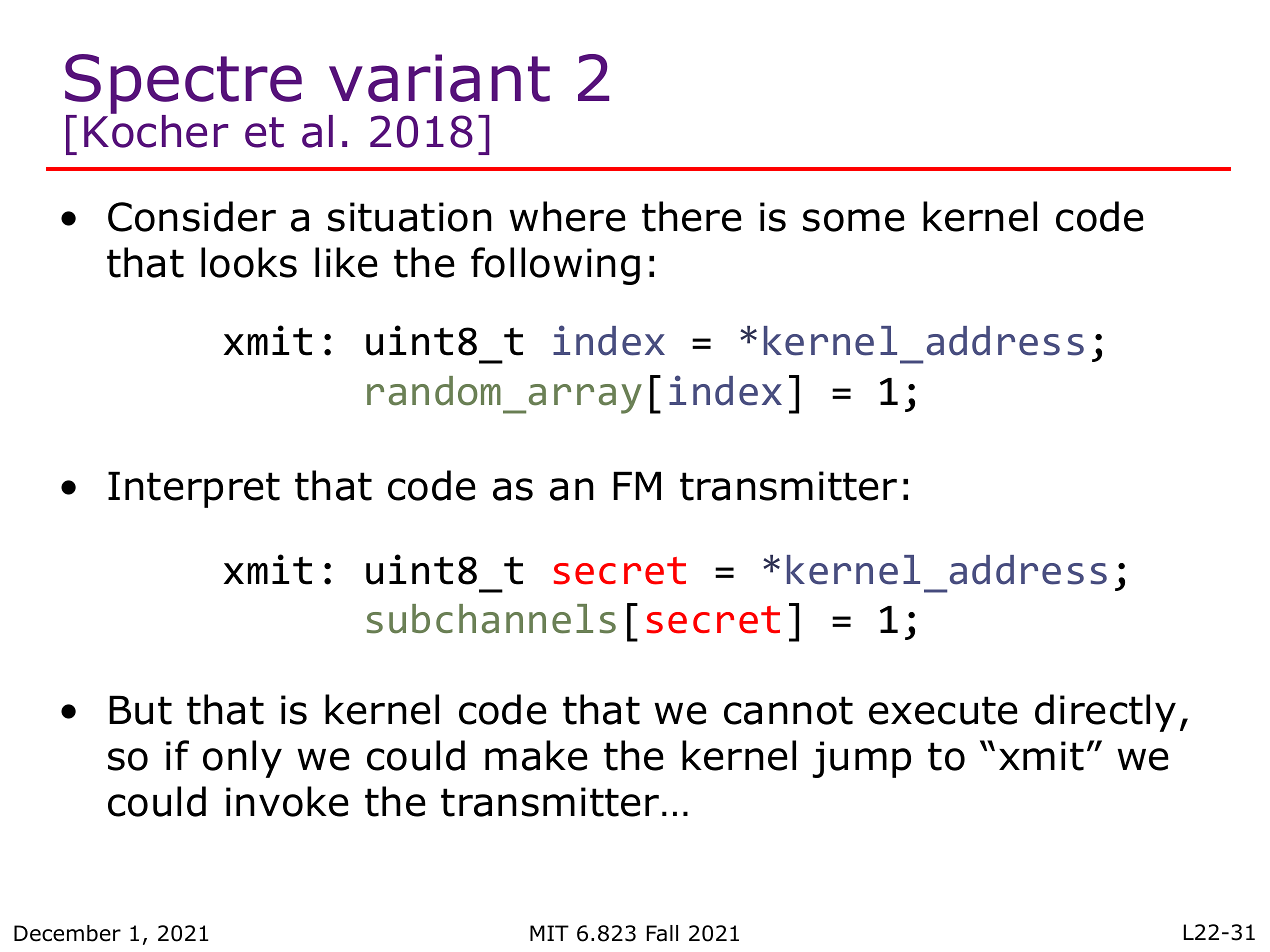 This screenshot has width=1270, height=952. What do you see at coordinates (943, 710) in the screenshot?
I see `execute` at bounding box center [943, 710].
